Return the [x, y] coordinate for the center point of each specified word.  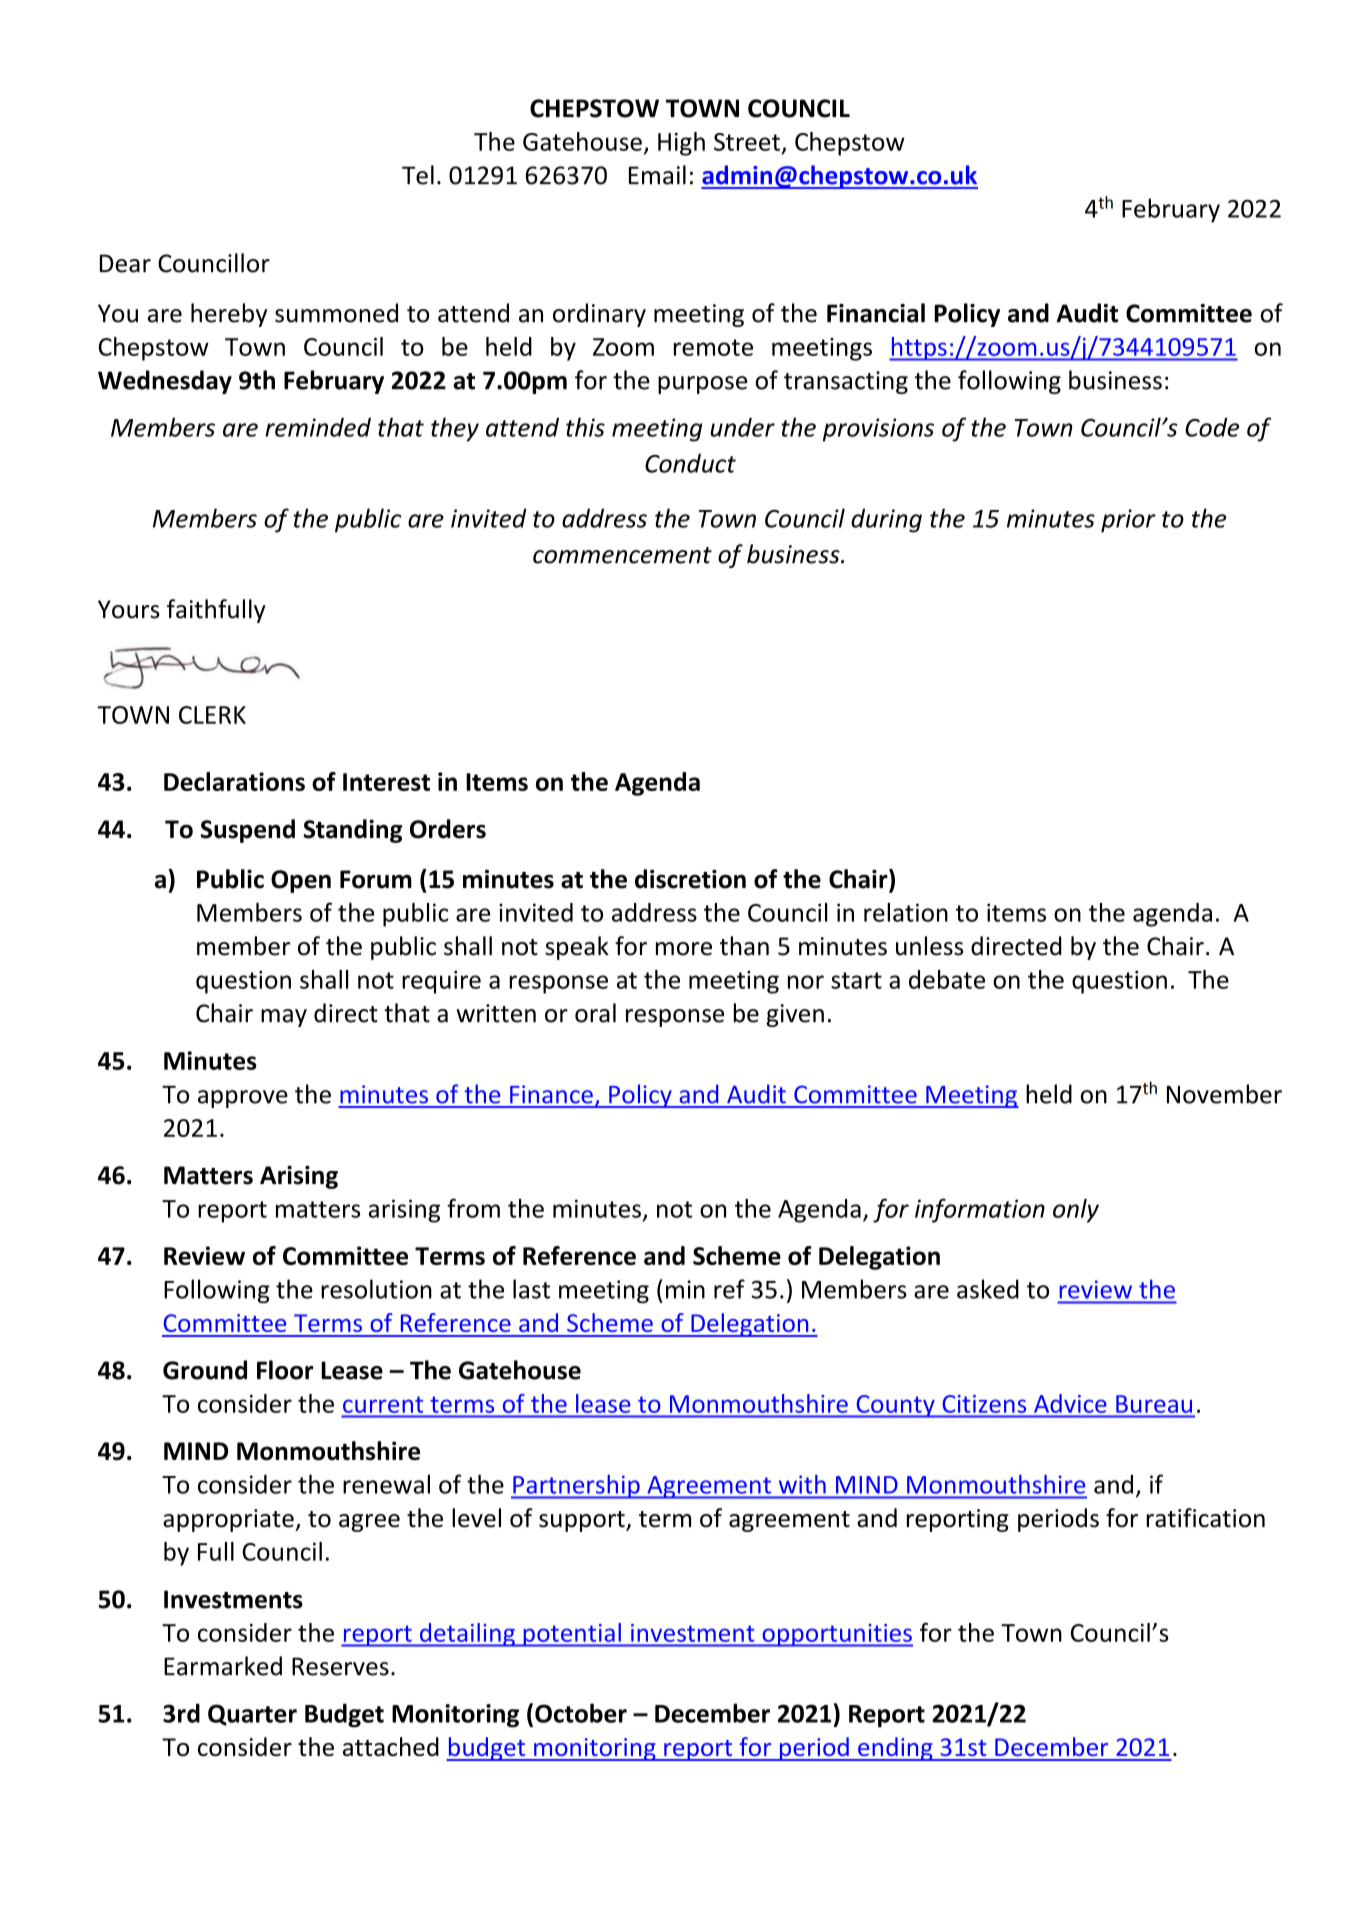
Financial [876, 313]
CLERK [212, 715]
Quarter [252, 1715]
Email [657, 175]
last [531, 1289]
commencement [622, 555]
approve [243, 1099]
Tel [418, 175]
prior [1128, 521]
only [1076, 1211]
